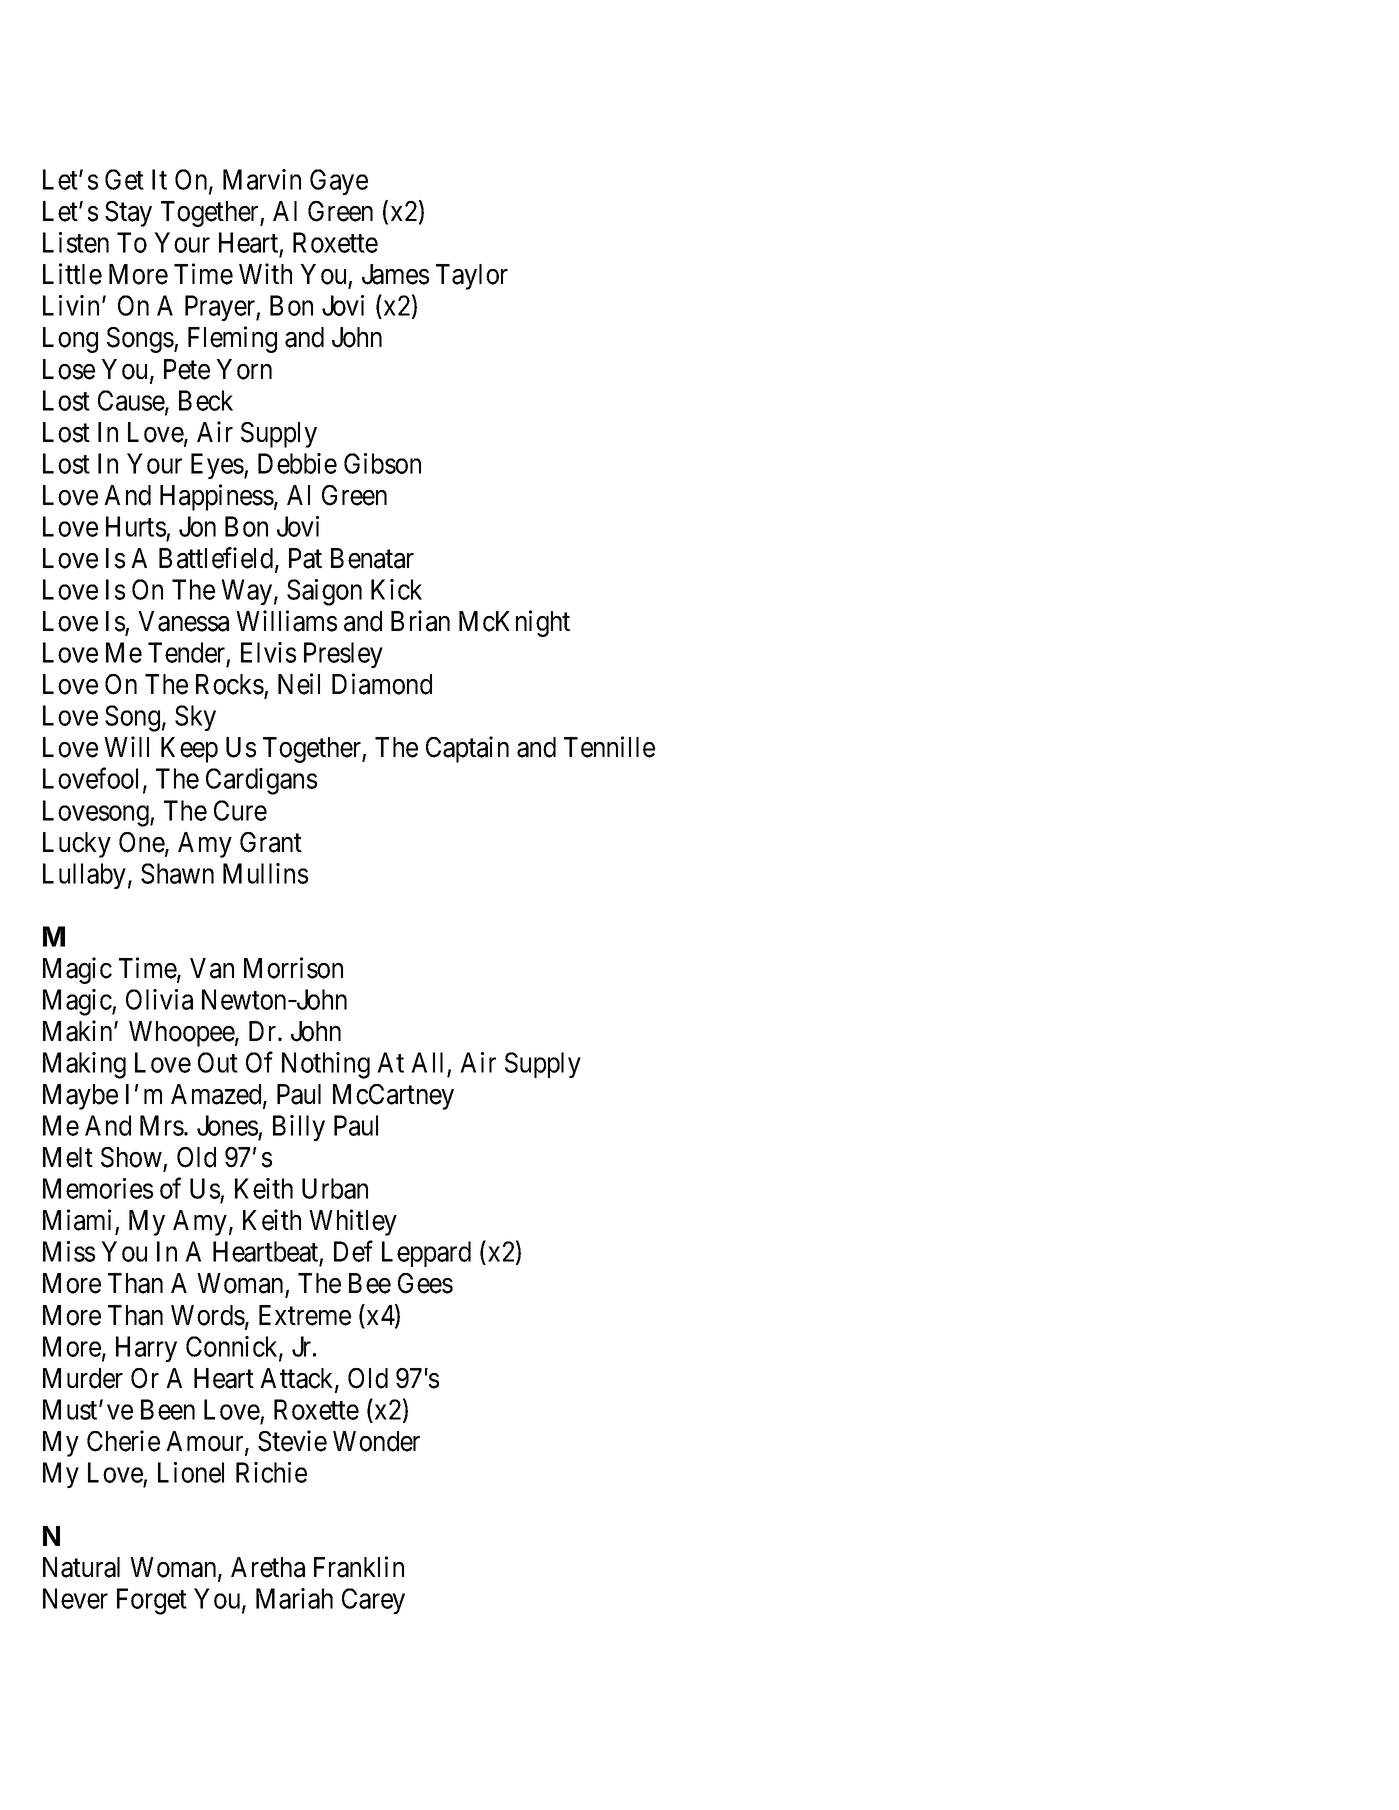 The width and height of the document is (1399, 1810). Describe the element at coordinates (268, 1567) in the document. I see `Aretha` at that location.
